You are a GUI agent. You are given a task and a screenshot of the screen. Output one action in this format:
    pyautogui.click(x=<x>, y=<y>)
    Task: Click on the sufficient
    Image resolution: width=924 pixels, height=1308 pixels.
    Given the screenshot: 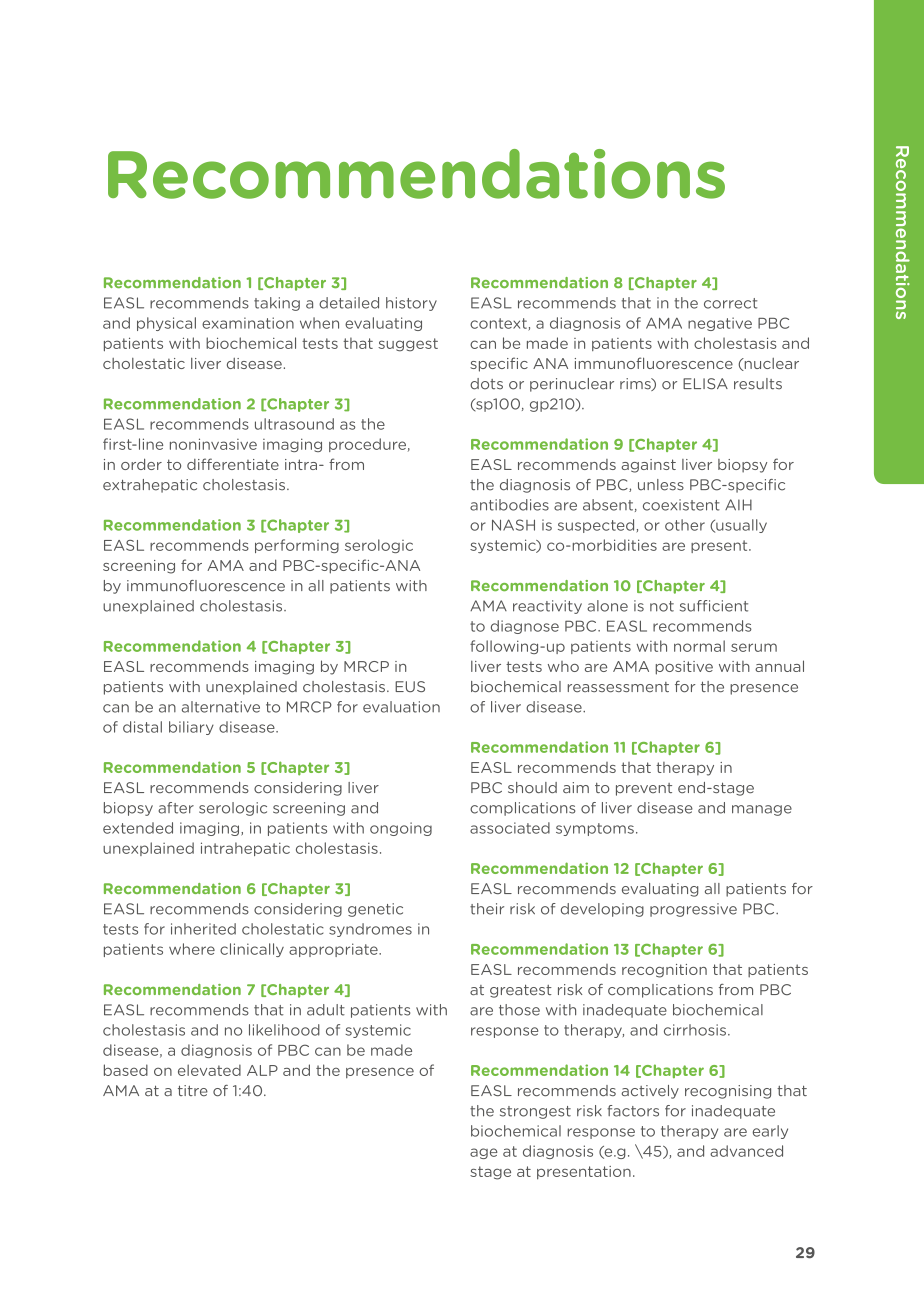 What is the action you would take?
    pyautogui.click(x=714, y=606)
